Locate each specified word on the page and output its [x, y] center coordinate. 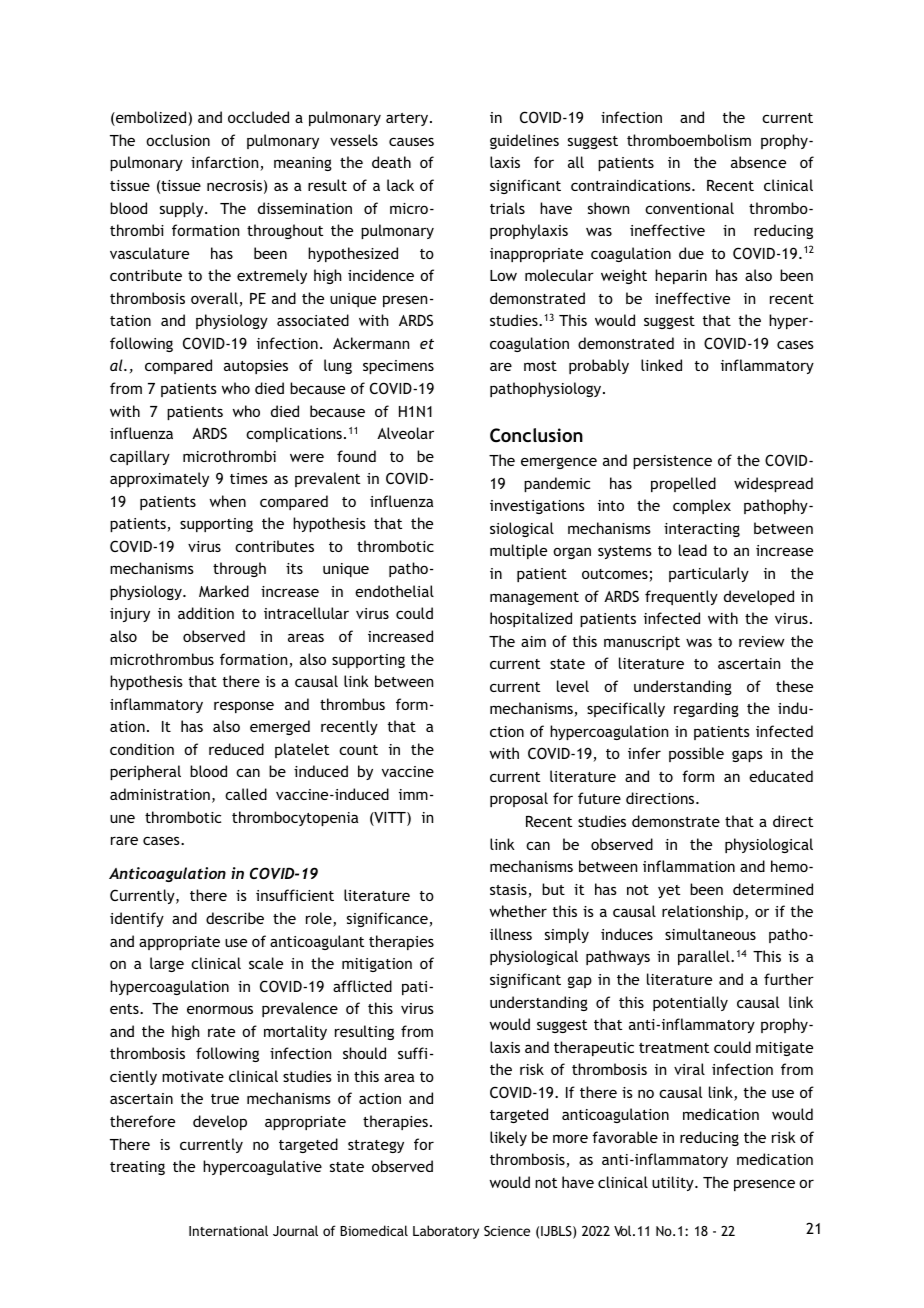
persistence [672, 462]
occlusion [178, 140]
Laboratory [446, 1232]
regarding [706, 709]
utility [674, 1183]
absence [758, 162]
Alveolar [405, 433]
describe [235, 918]
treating [137, 1168]
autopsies [256, 367]
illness [511, 934]
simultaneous [710, 934]
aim [533, 641]
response [244, 707]
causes [411, 141]
